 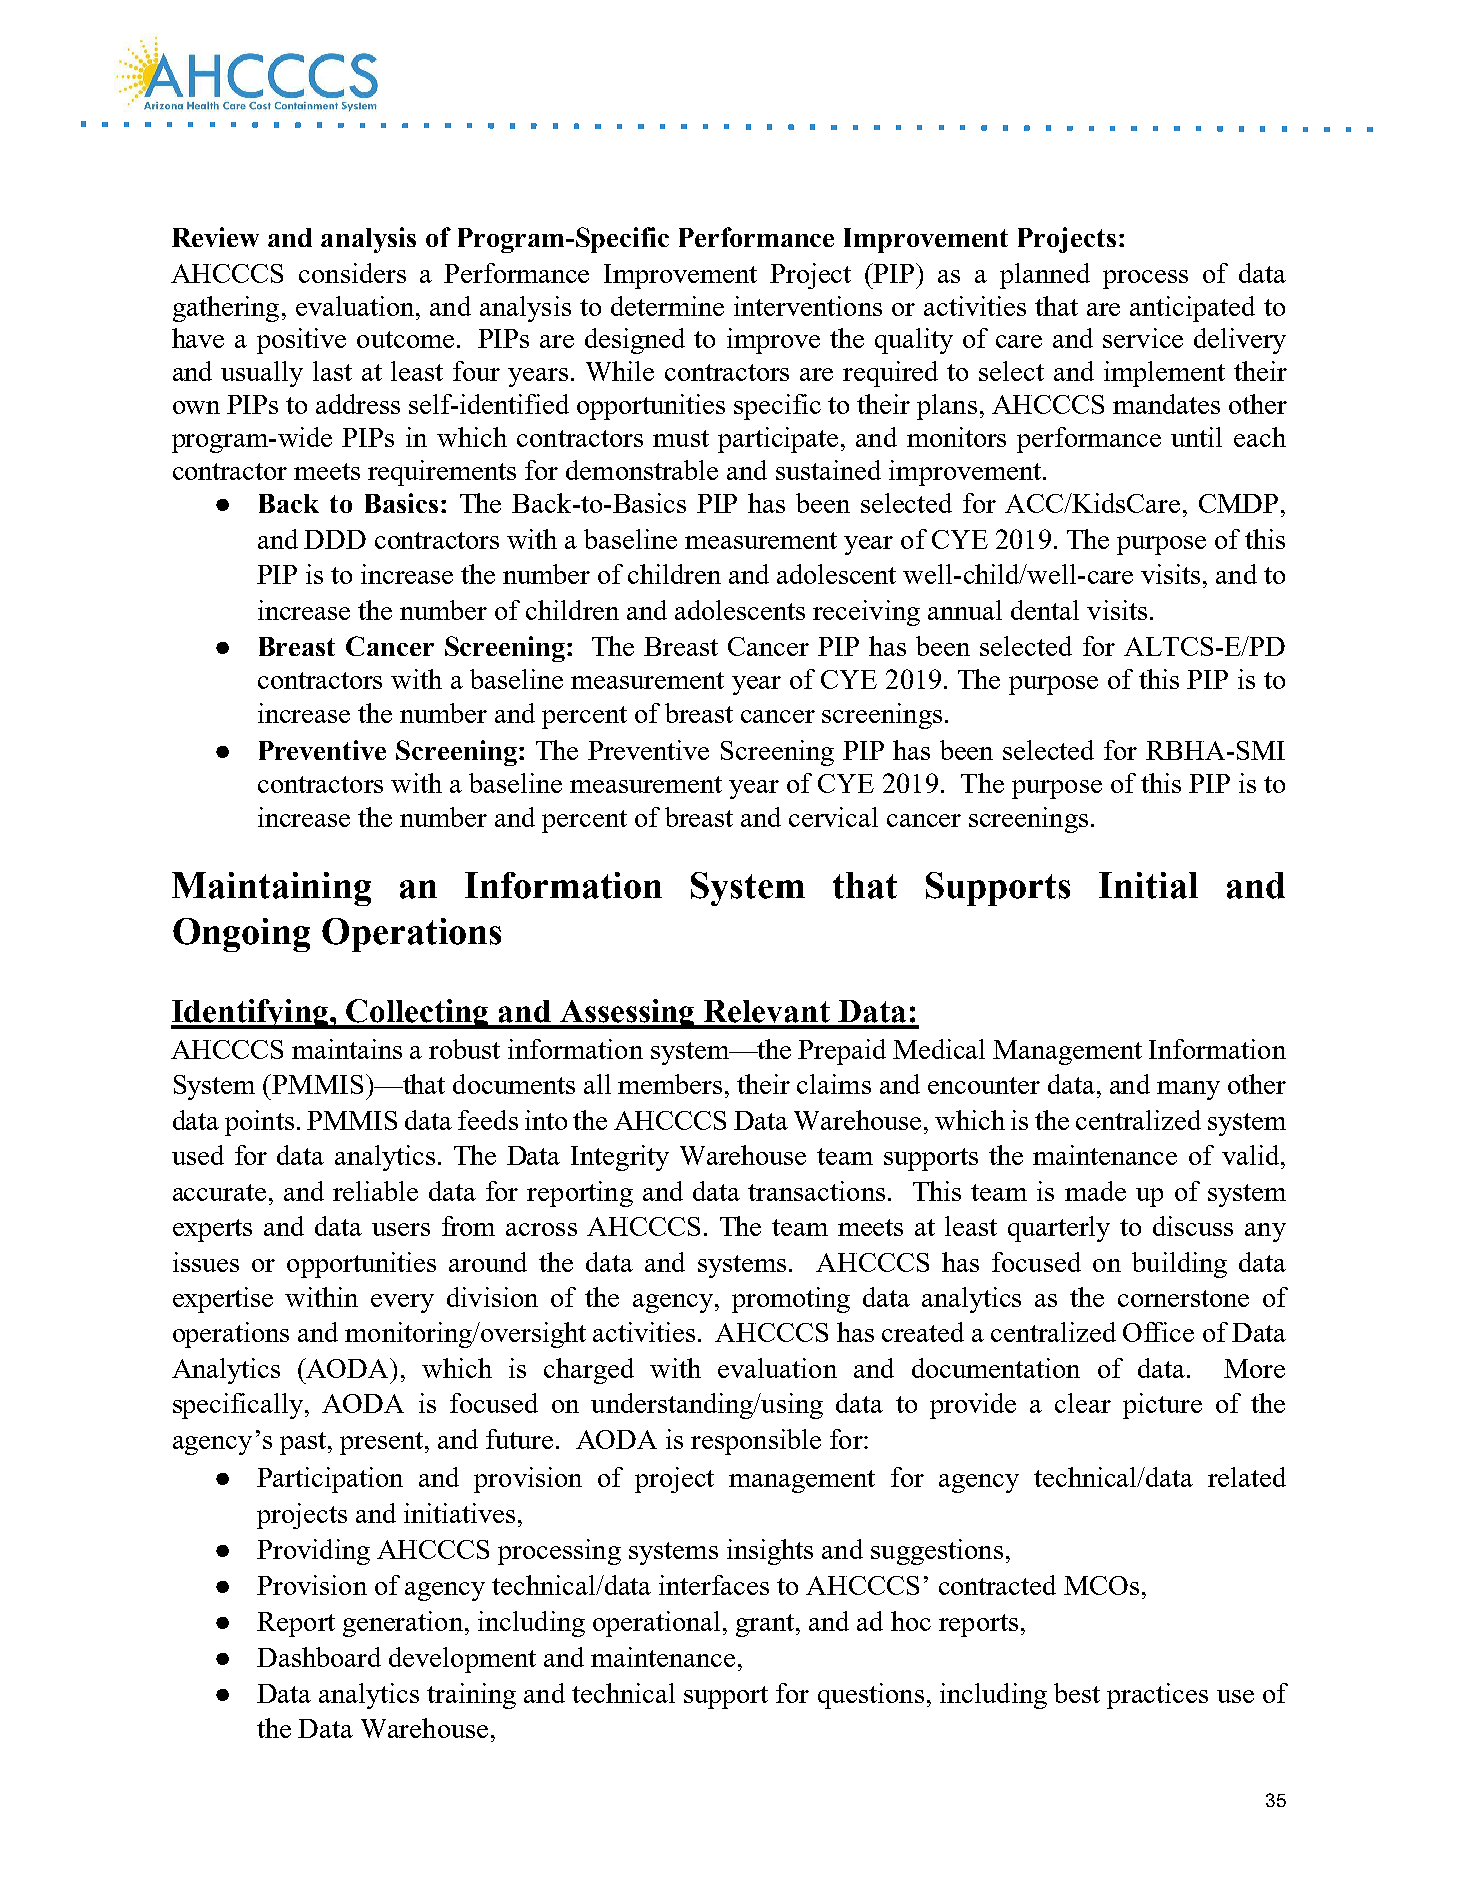 What do you see at coordinates (352, 273) in the page?
I see `considers` at bounding box center [352, 273].
